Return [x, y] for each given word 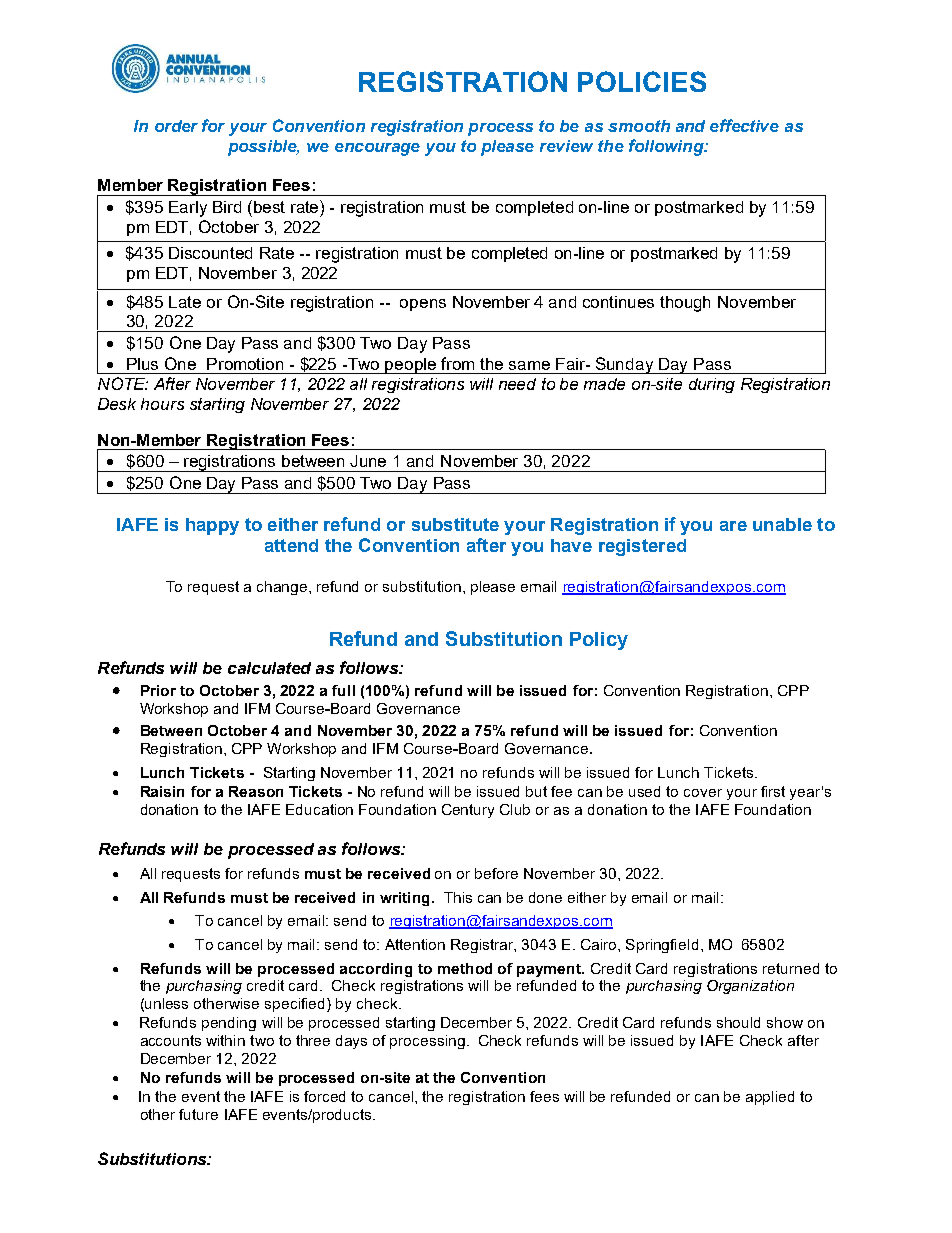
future [198, 1114]
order [176, 126]
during [712, 385]
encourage [377, 149]
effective [744, 125]
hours [162, 404]
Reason [256, 791]
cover [703, 793]
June [368, 461]
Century [468, 811]
